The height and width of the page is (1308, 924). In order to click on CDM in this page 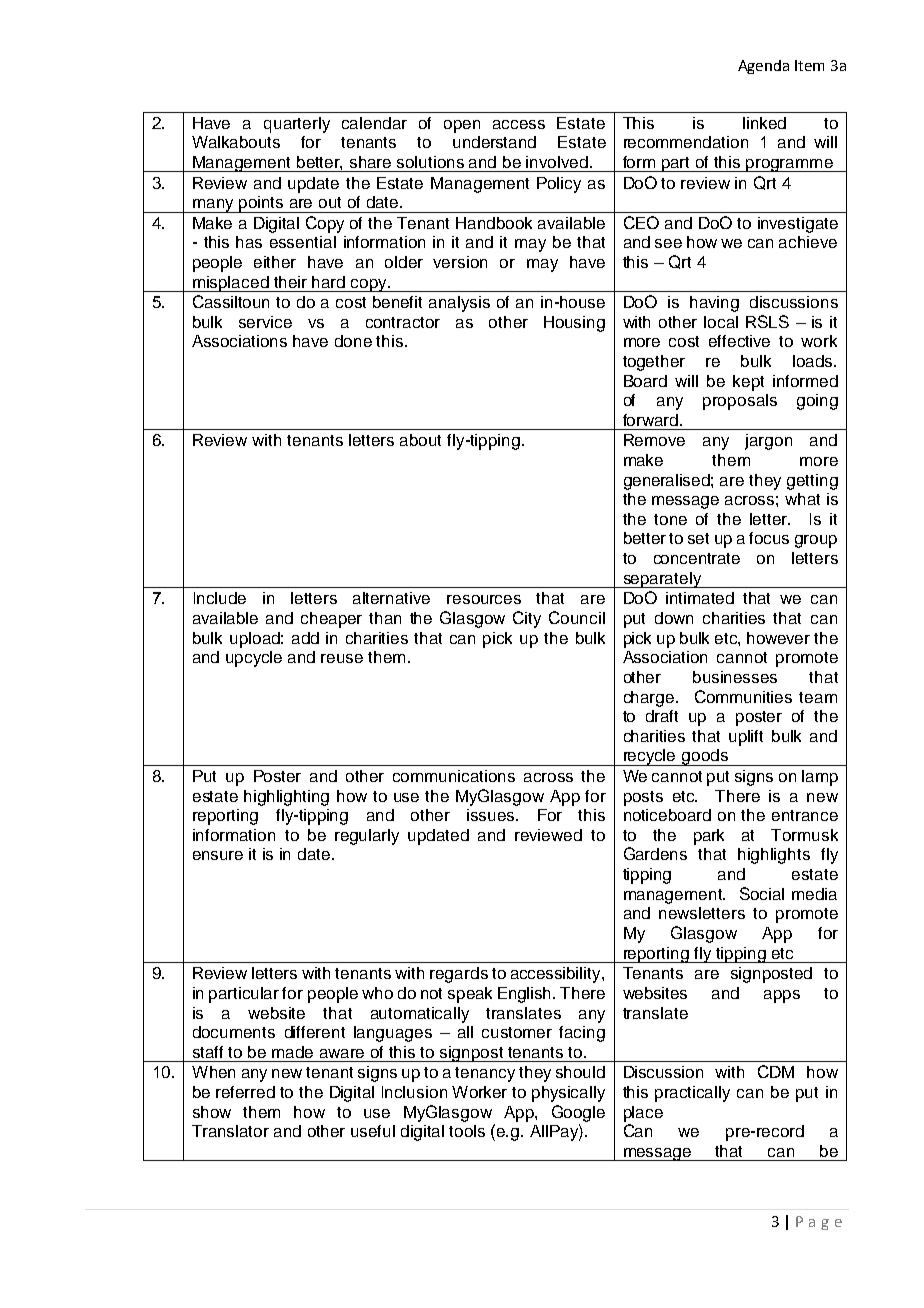, I will do `click(776, 1071)`.
